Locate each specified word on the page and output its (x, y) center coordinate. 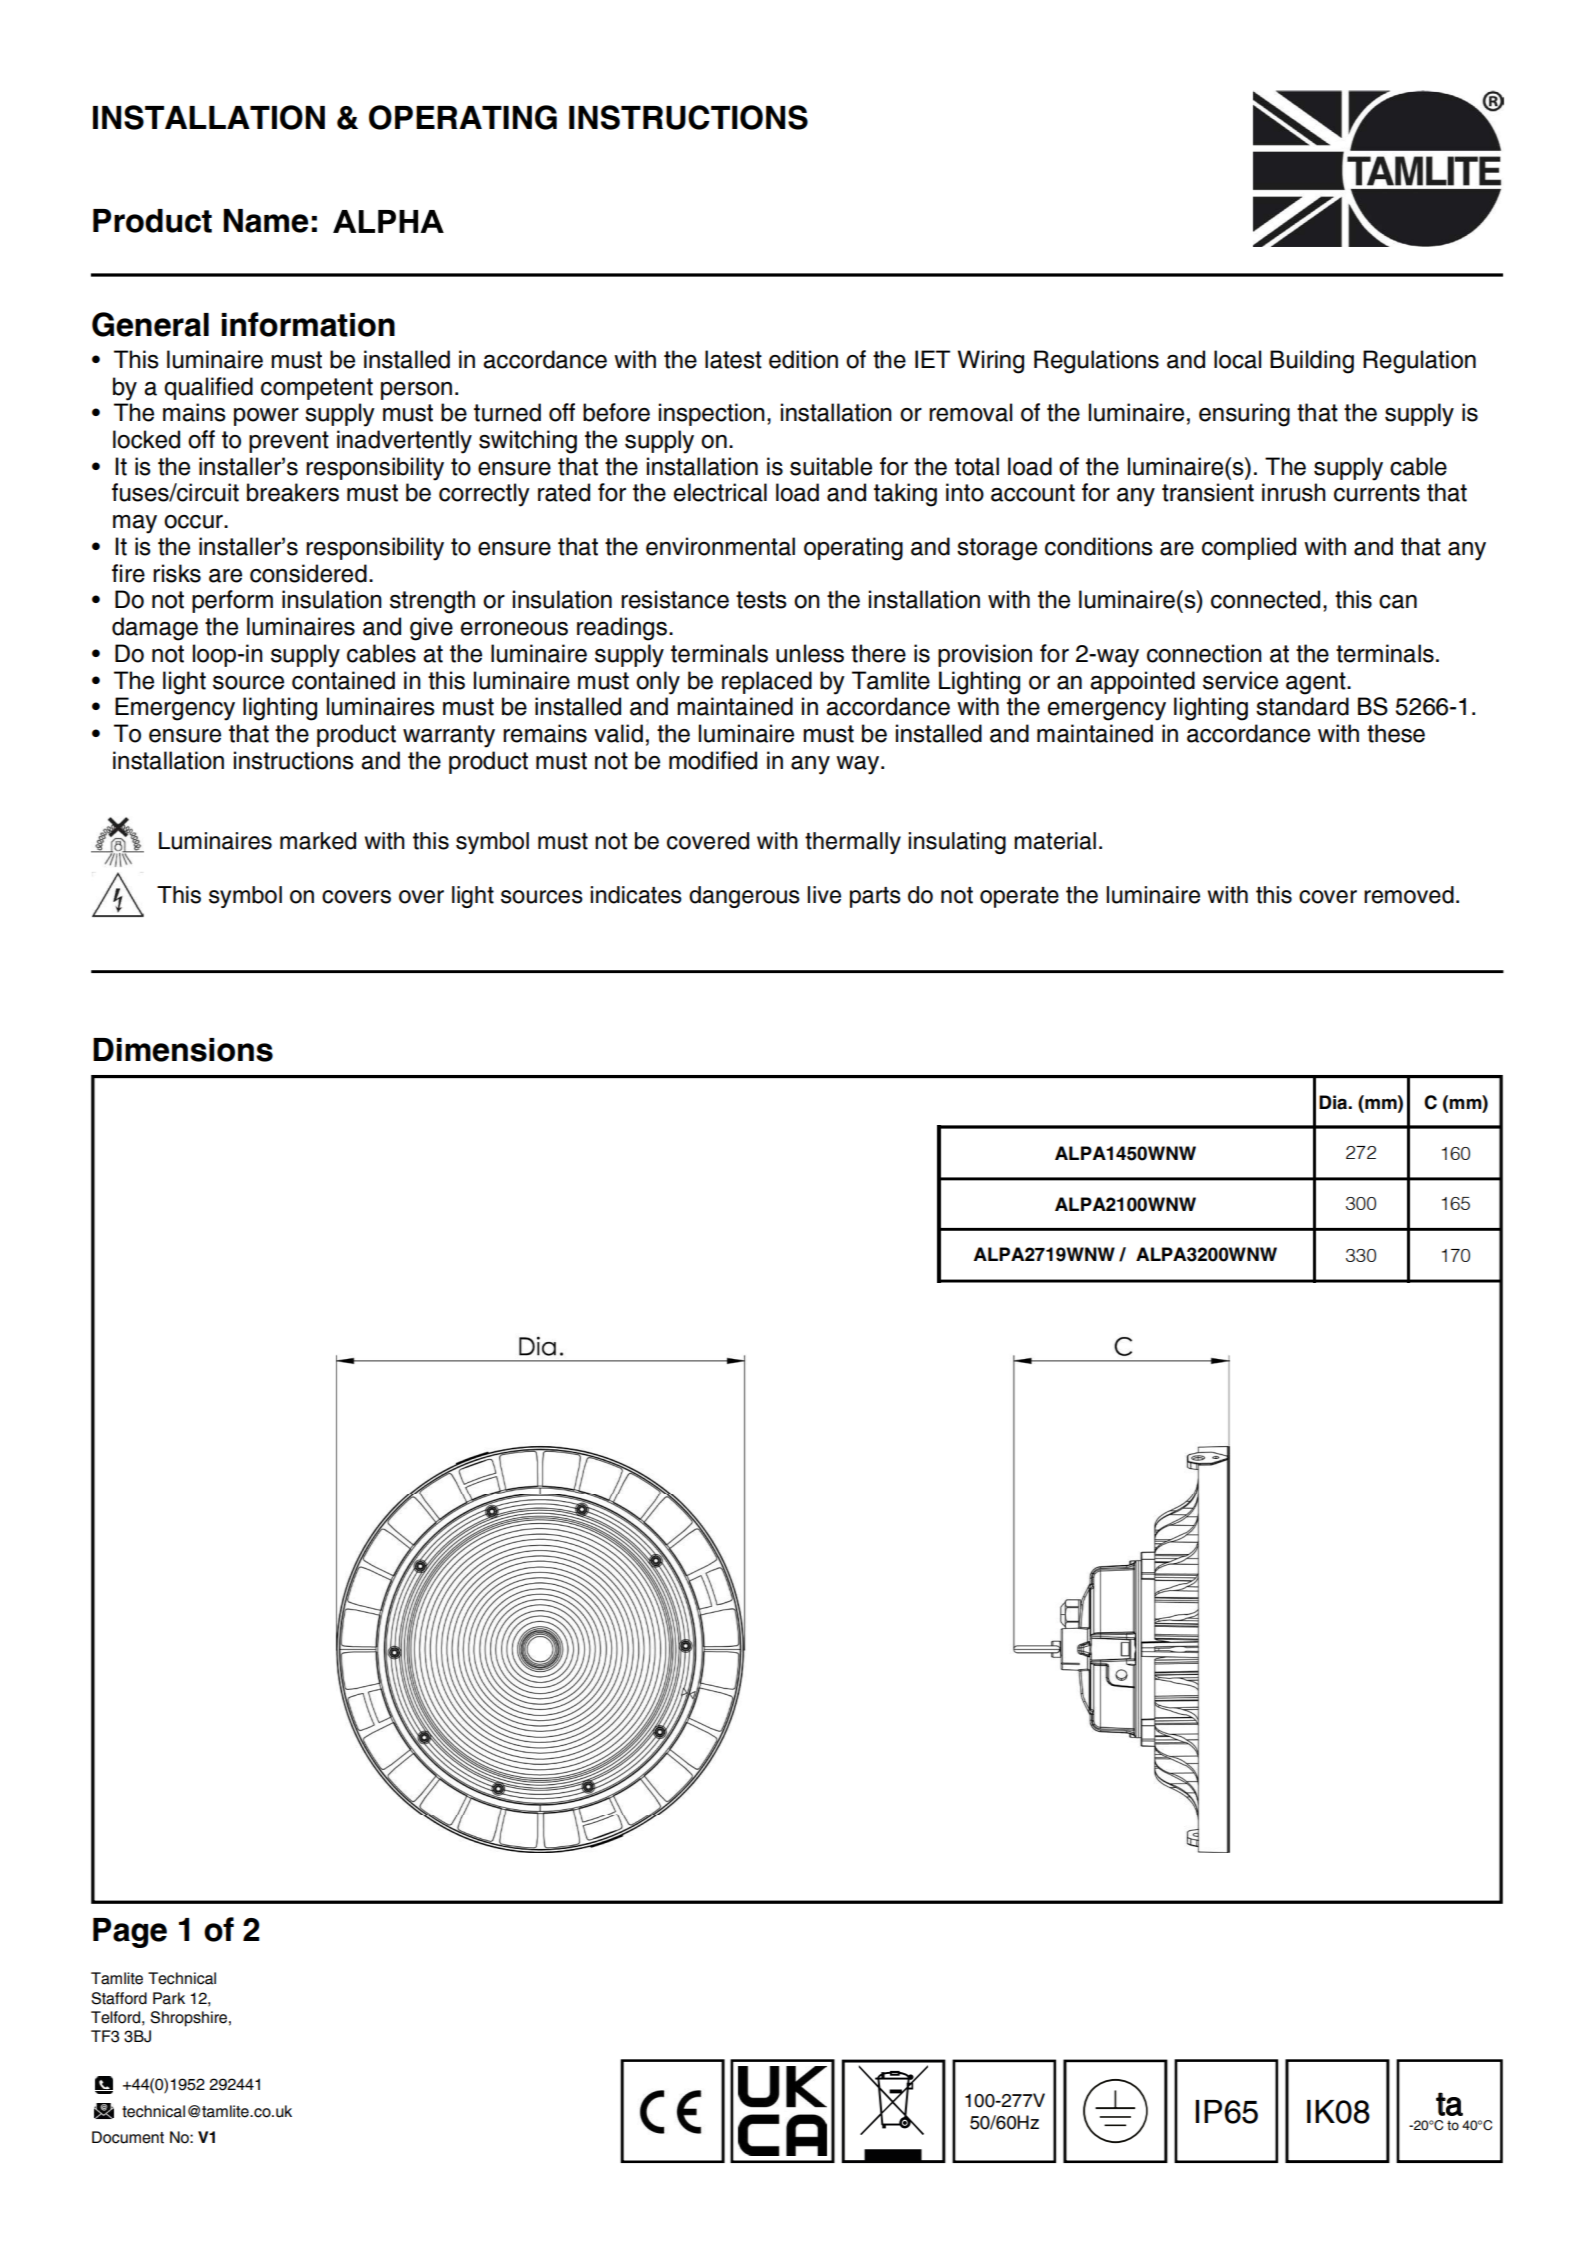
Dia (1334, 1102)
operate (1019, 897)
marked (318, 841)
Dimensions (183, 1050)
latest (733, 359)
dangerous (744, 897)
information (308, 324)
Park (169, 1998)
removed (1409, 895)
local (1237, 359)
